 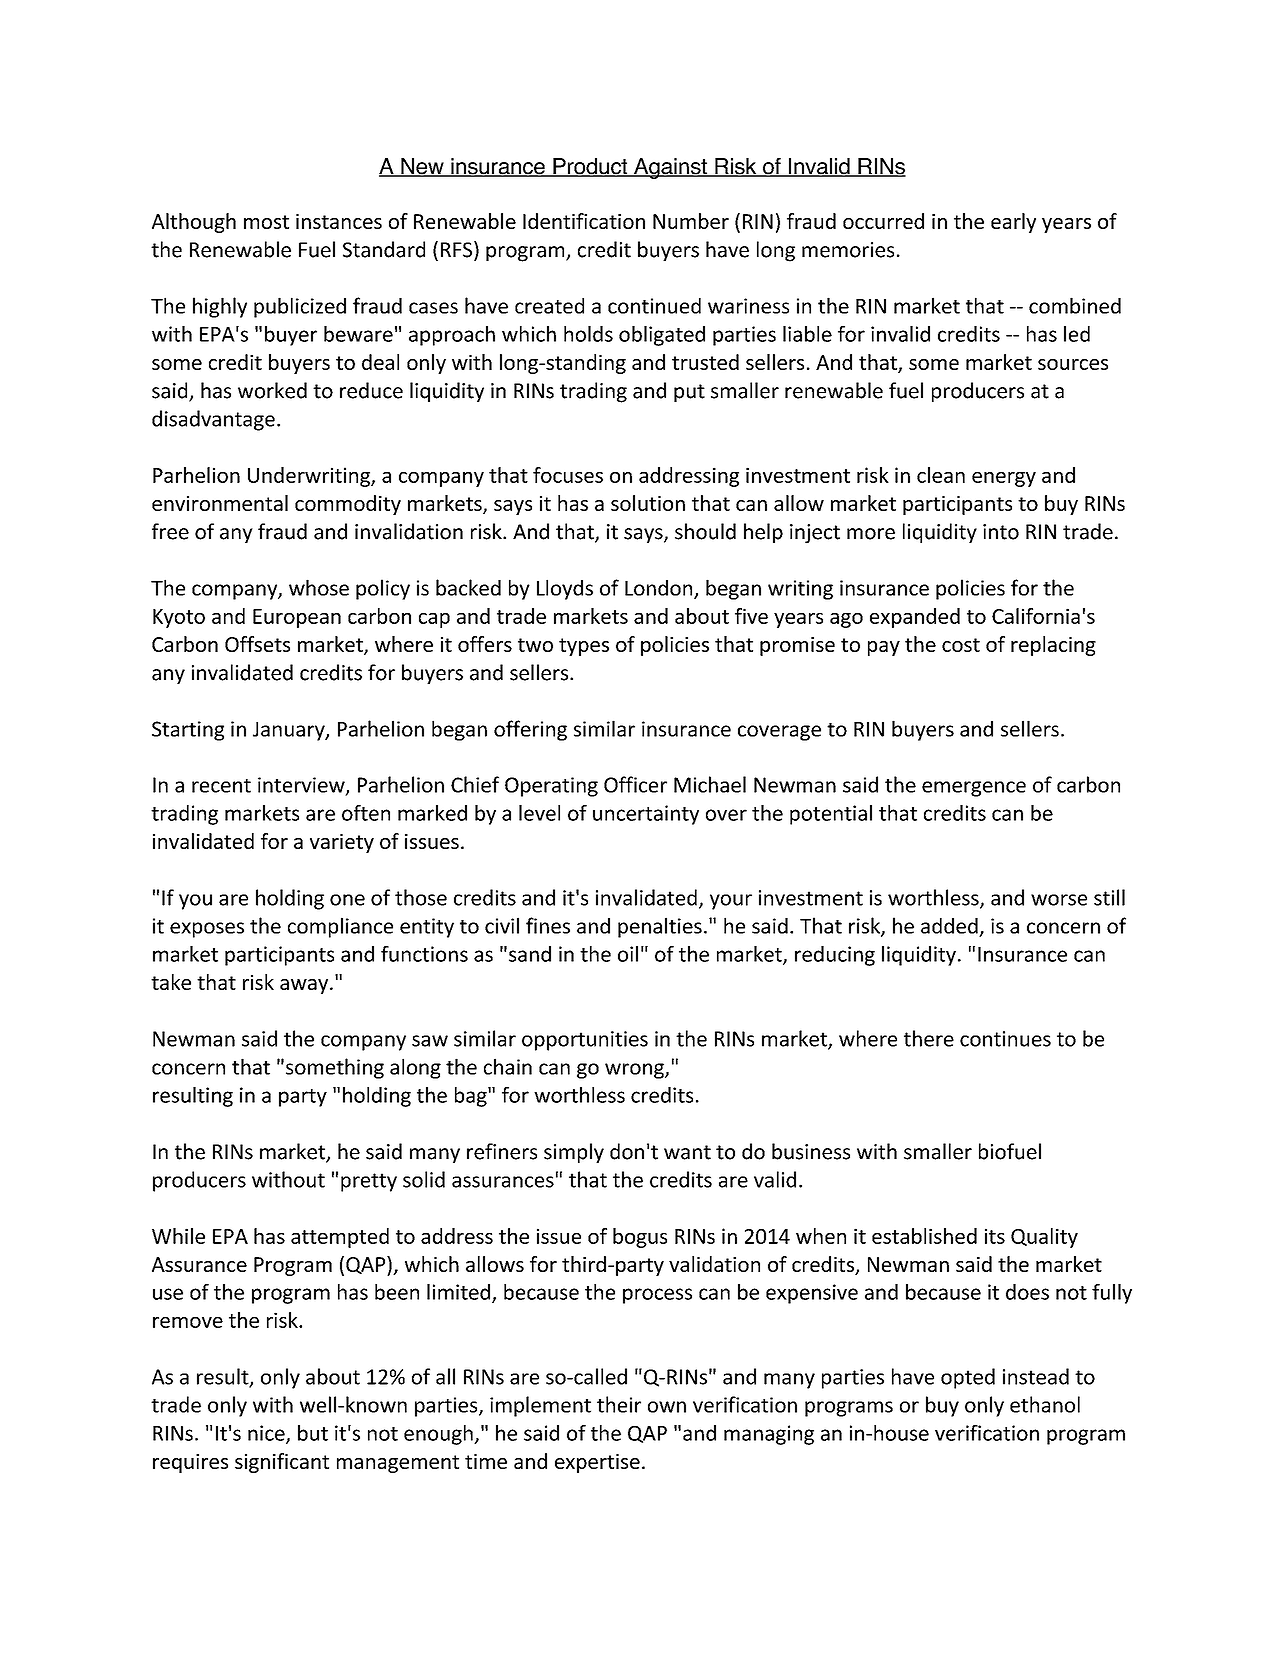 I want to click on nice, so click(x=267, y=1434).
